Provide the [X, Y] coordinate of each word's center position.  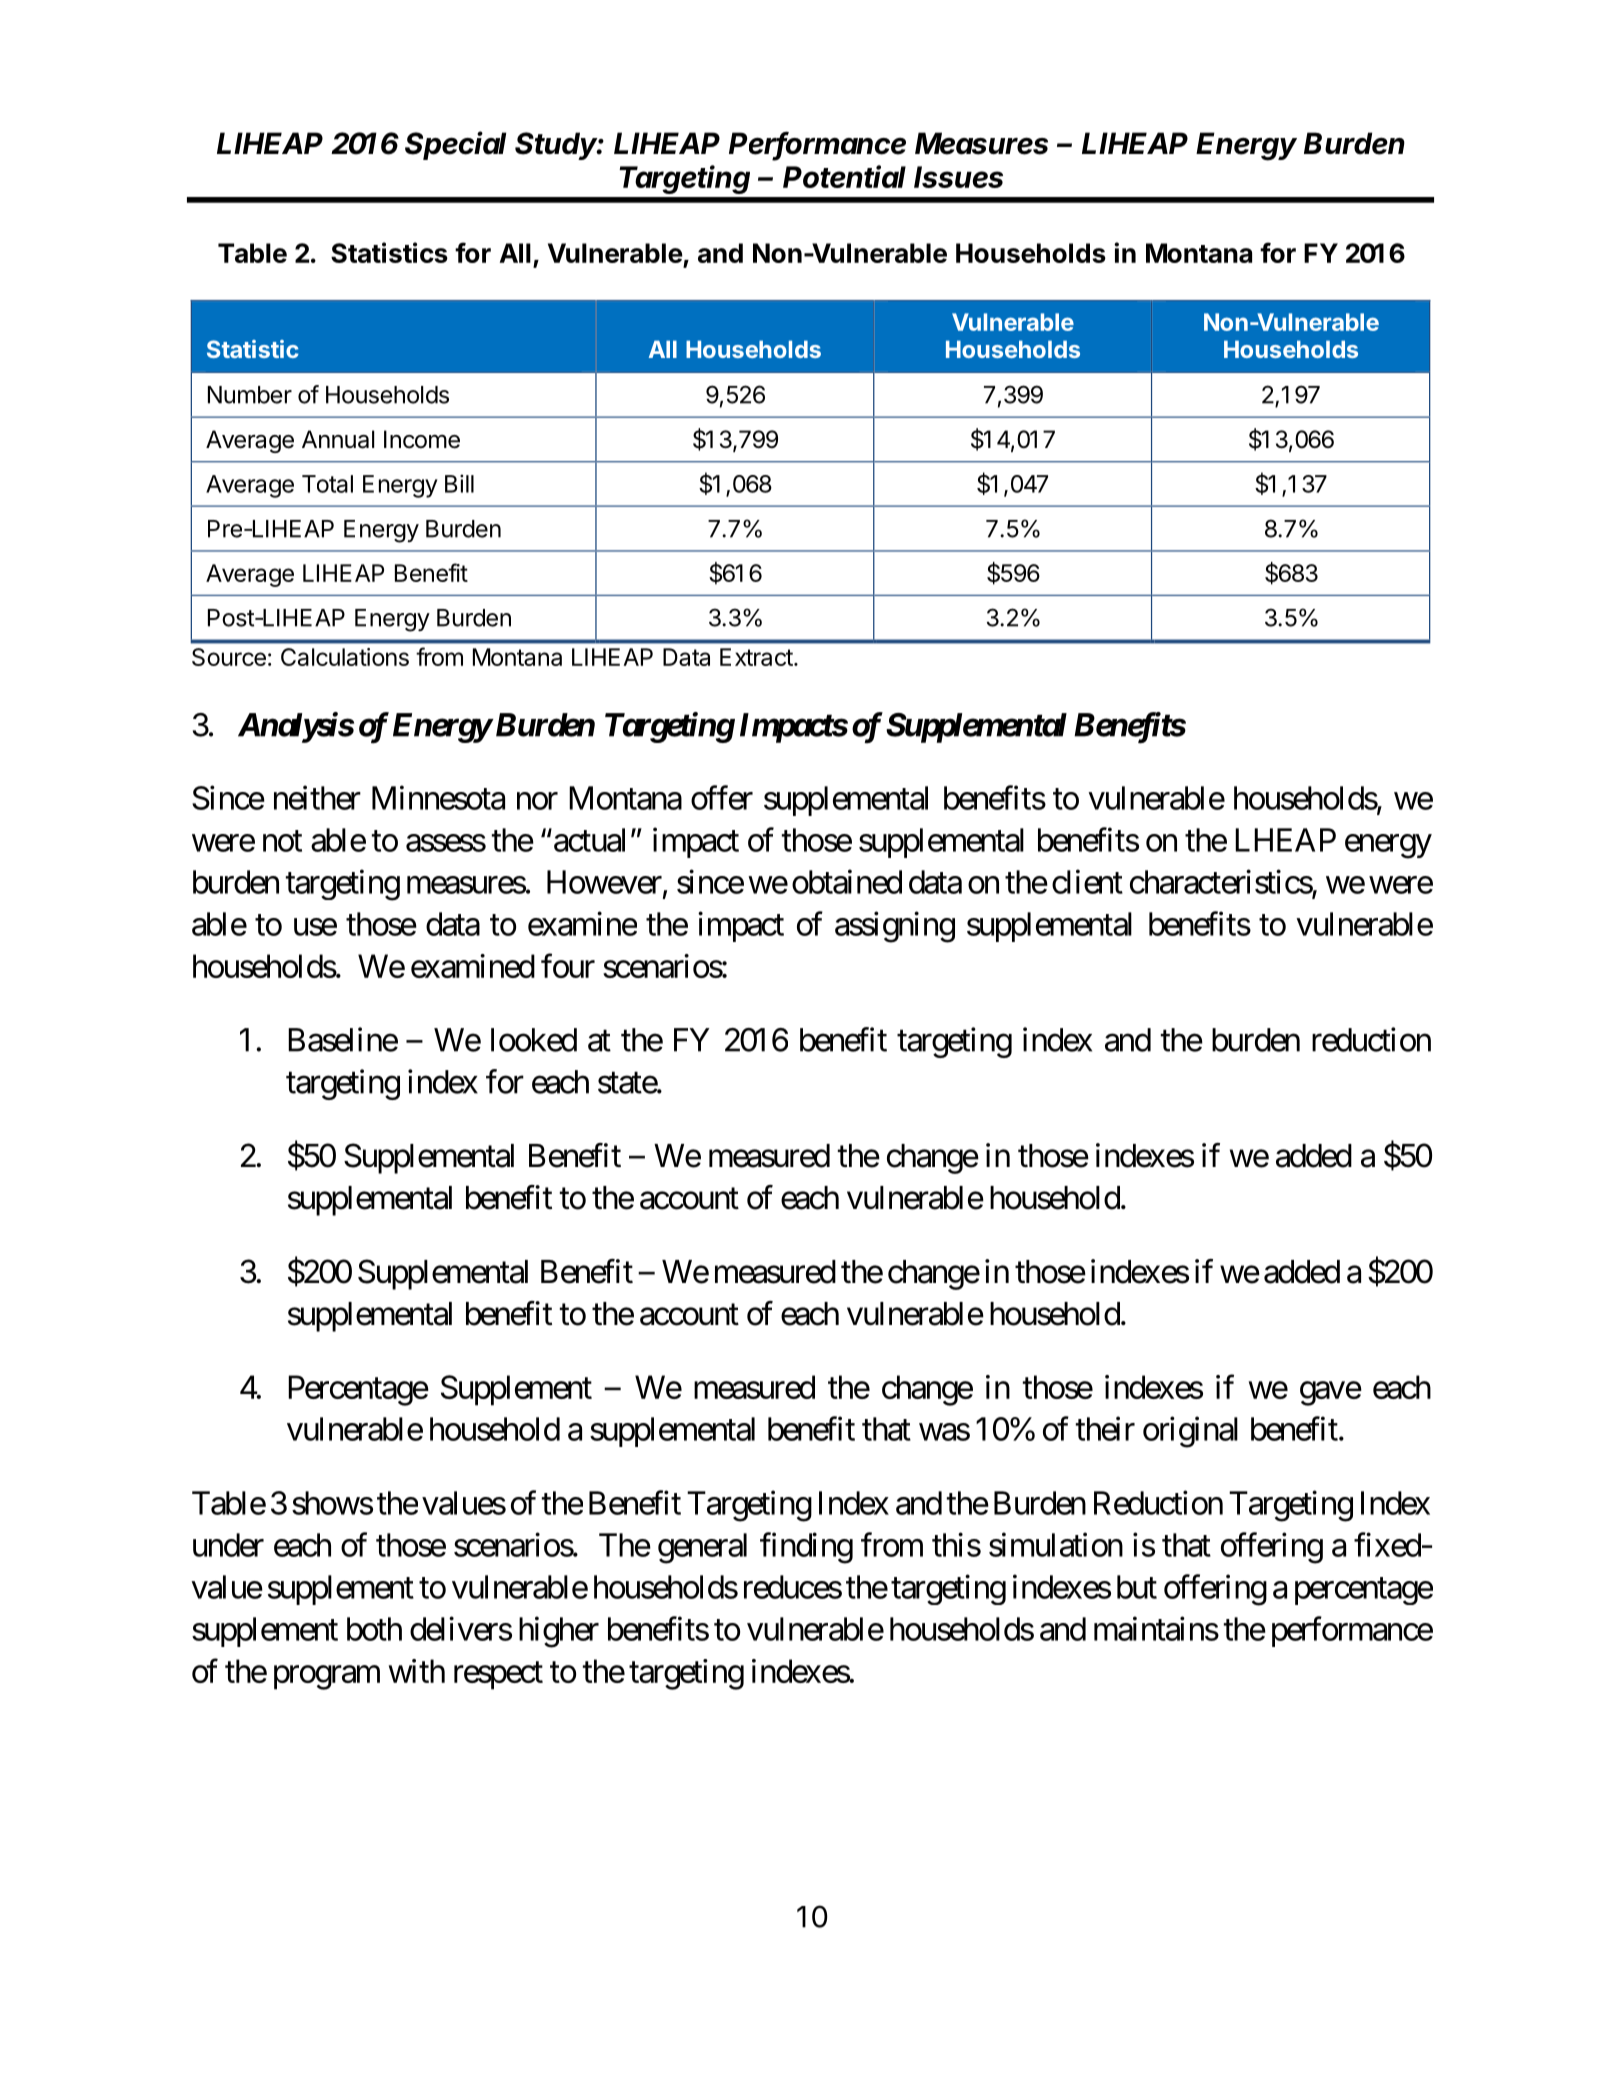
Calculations [345, 657]
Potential [844, 176]
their [1105, 1428]
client [1087, 881]
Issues [958, 177]
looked [534, 1040]
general [702, 1548]
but [1137, 1587]
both [374, 1629]
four [568, 965]
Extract [756, 657]
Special [455, 145]
